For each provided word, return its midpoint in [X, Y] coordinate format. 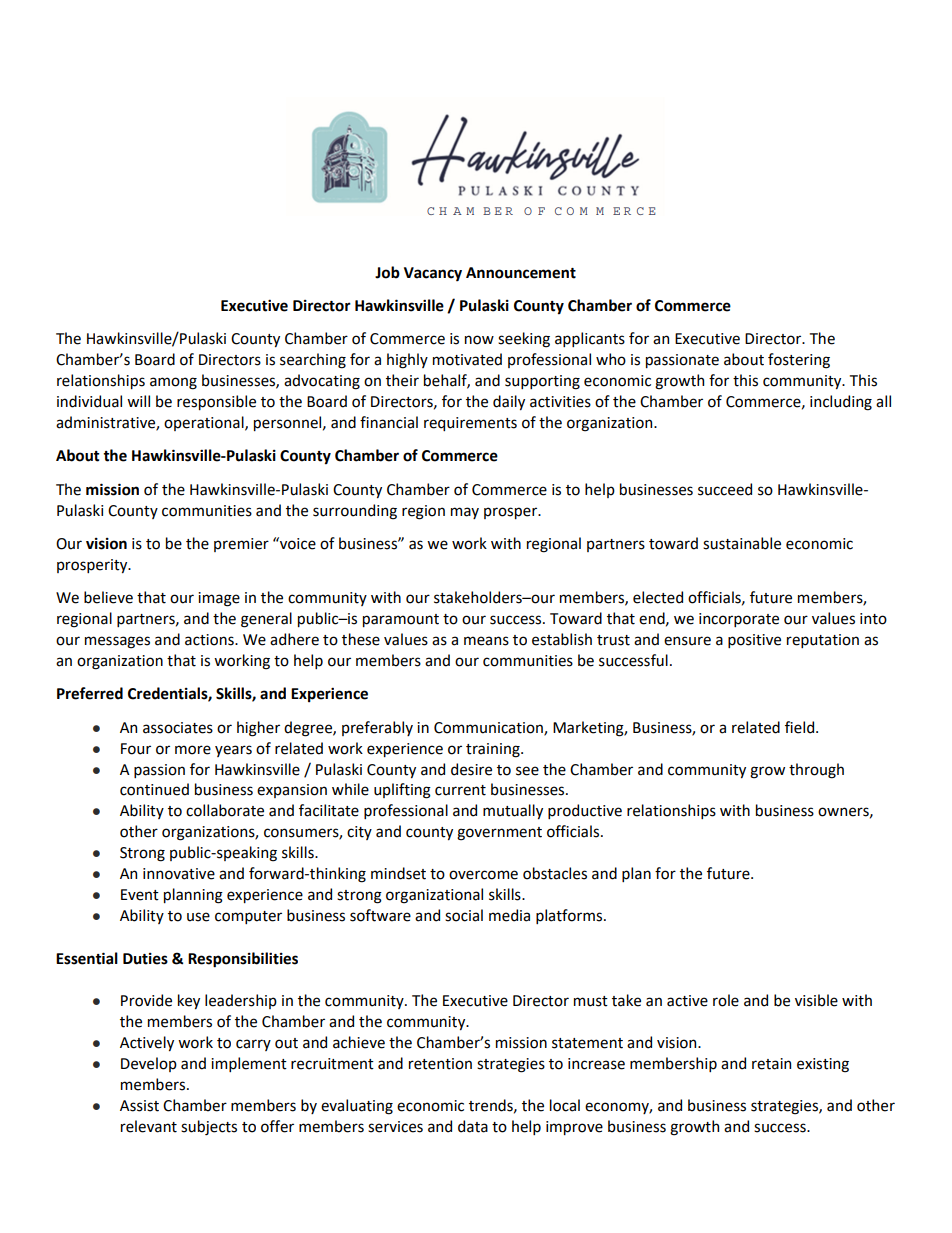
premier [241, 545]
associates [178, 728]
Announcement [521, 273]
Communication [489, 728]
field [801, 727]
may [465, 513]
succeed [725, 489]
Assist [139, 1106]
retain [771, 1064]
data [473, 1126]
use [198, 917]
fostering [799, 361]
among [173, 383]
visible [816, 1000]
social [464, 915]
